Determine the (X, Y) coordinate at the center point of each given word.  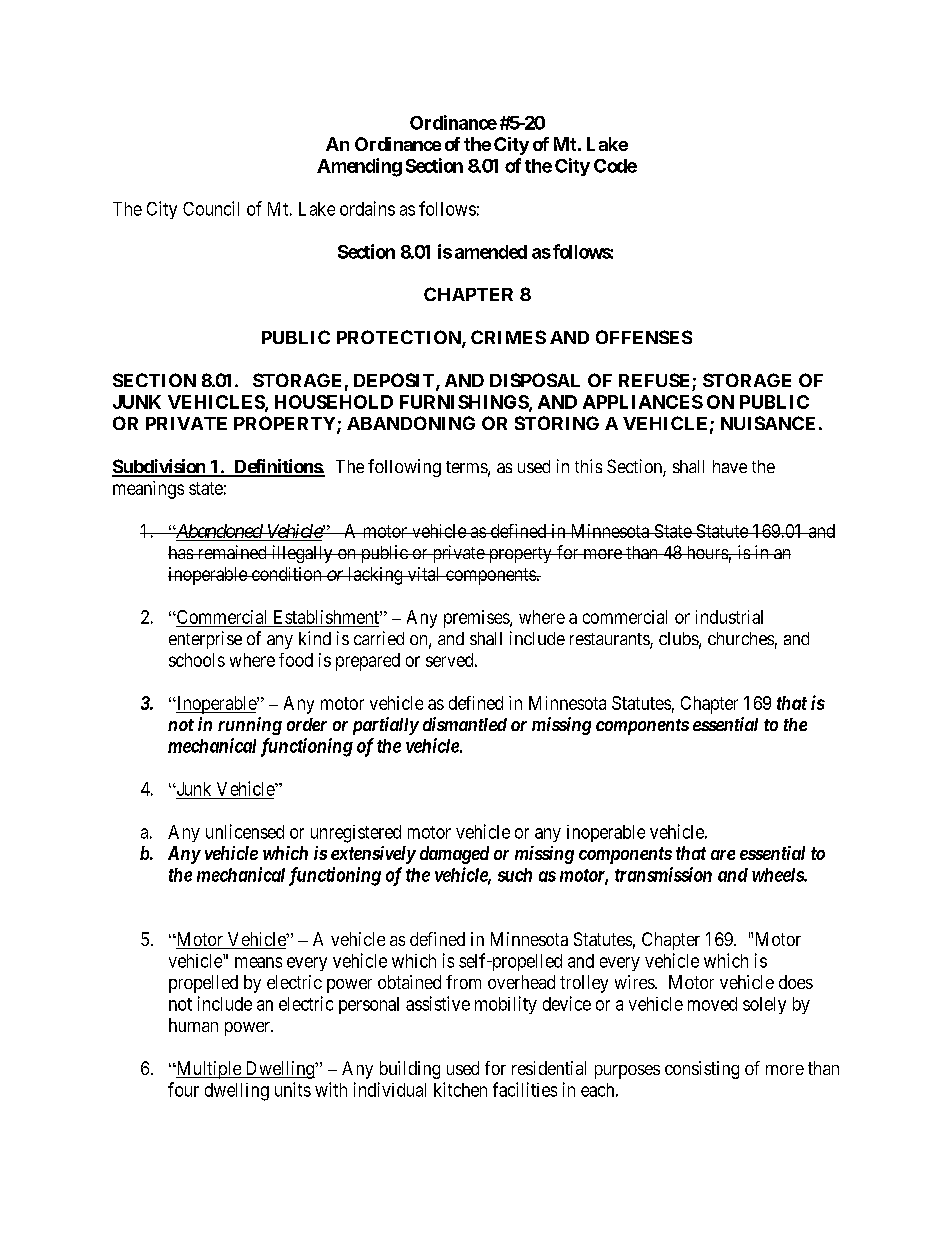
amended (491, 252)
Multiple (208, 1070)
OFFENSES (644, 337)
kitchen (460, 1089)
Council (211, 208)
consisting (702, 1070)
